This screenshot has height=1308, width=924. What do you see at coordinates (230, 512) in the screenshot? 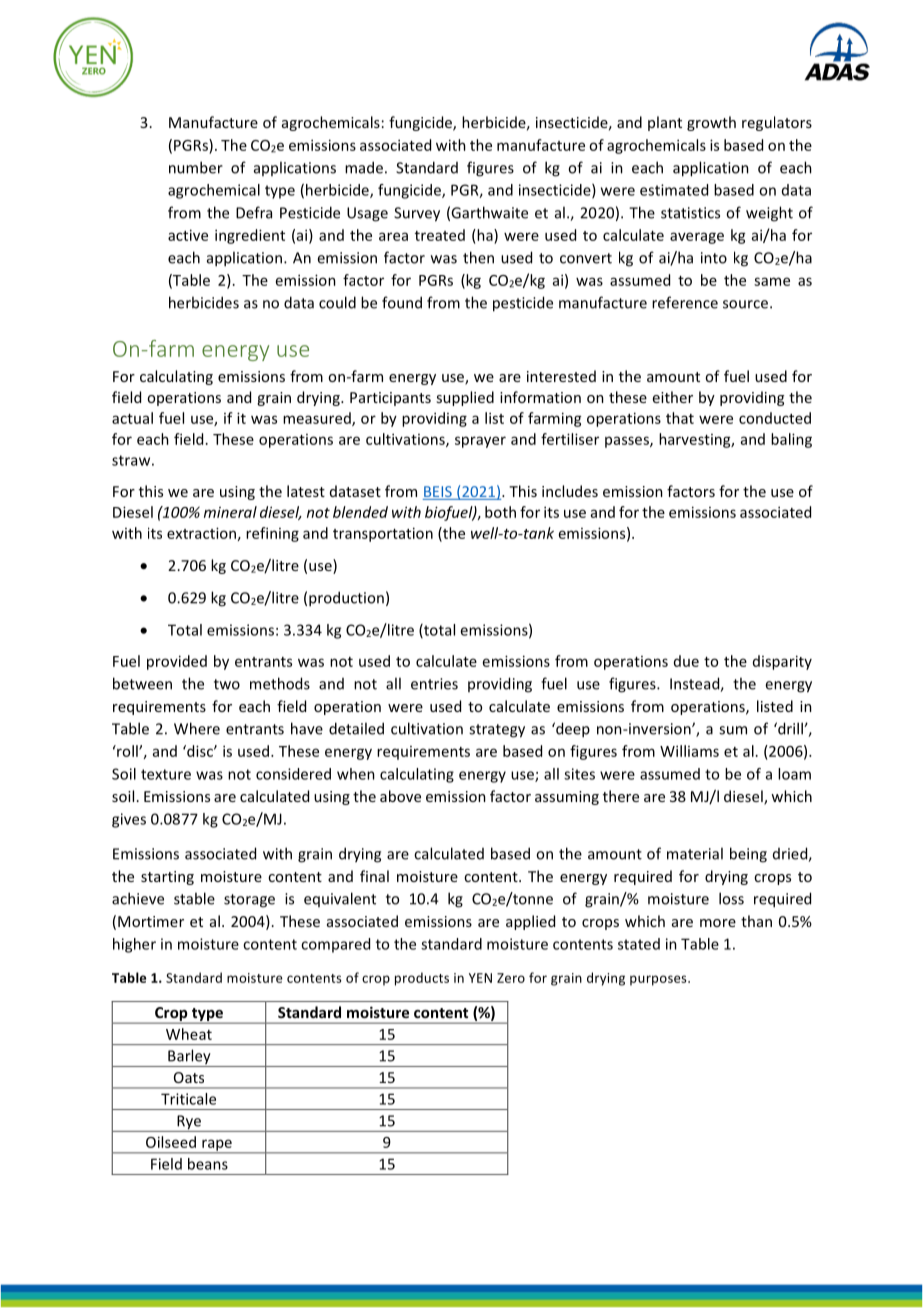
I see `mineral` at bounding box center [230, 512].
